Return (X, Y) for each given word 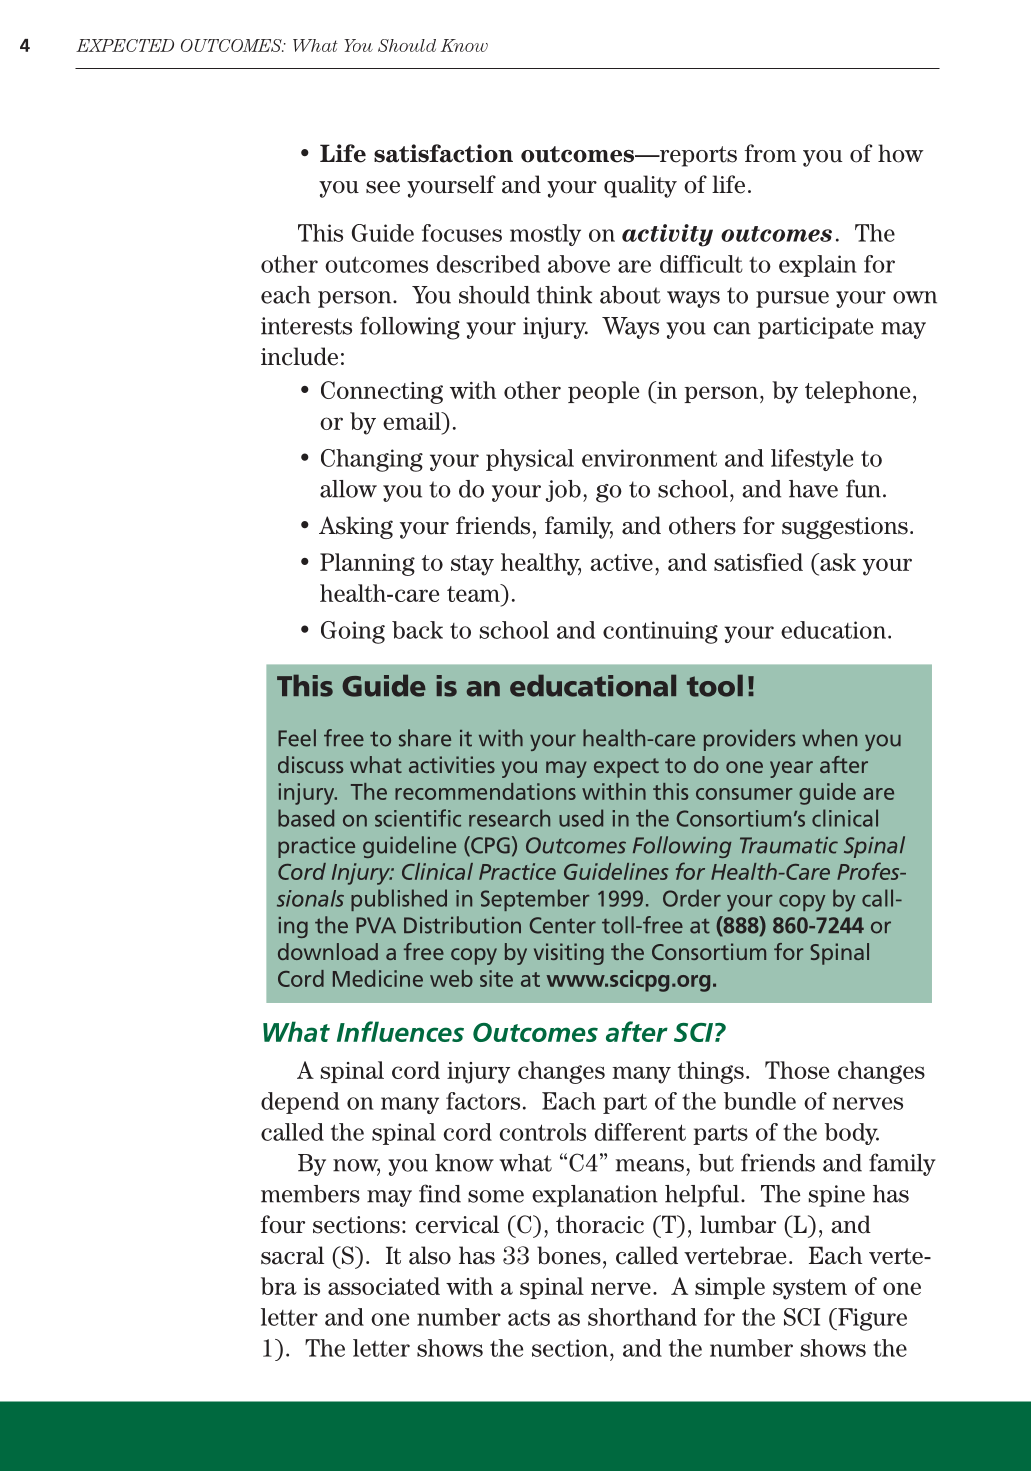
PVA (376, 925)
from (770, 153)
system (810, 1289)
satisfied (758, 562)
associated (384, 1286)
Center (563, 925)
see (383, 187)
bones (569, 1255)
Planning (367, 564)
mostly (545, 235)
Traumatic (789, 845)
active (621, 562)
